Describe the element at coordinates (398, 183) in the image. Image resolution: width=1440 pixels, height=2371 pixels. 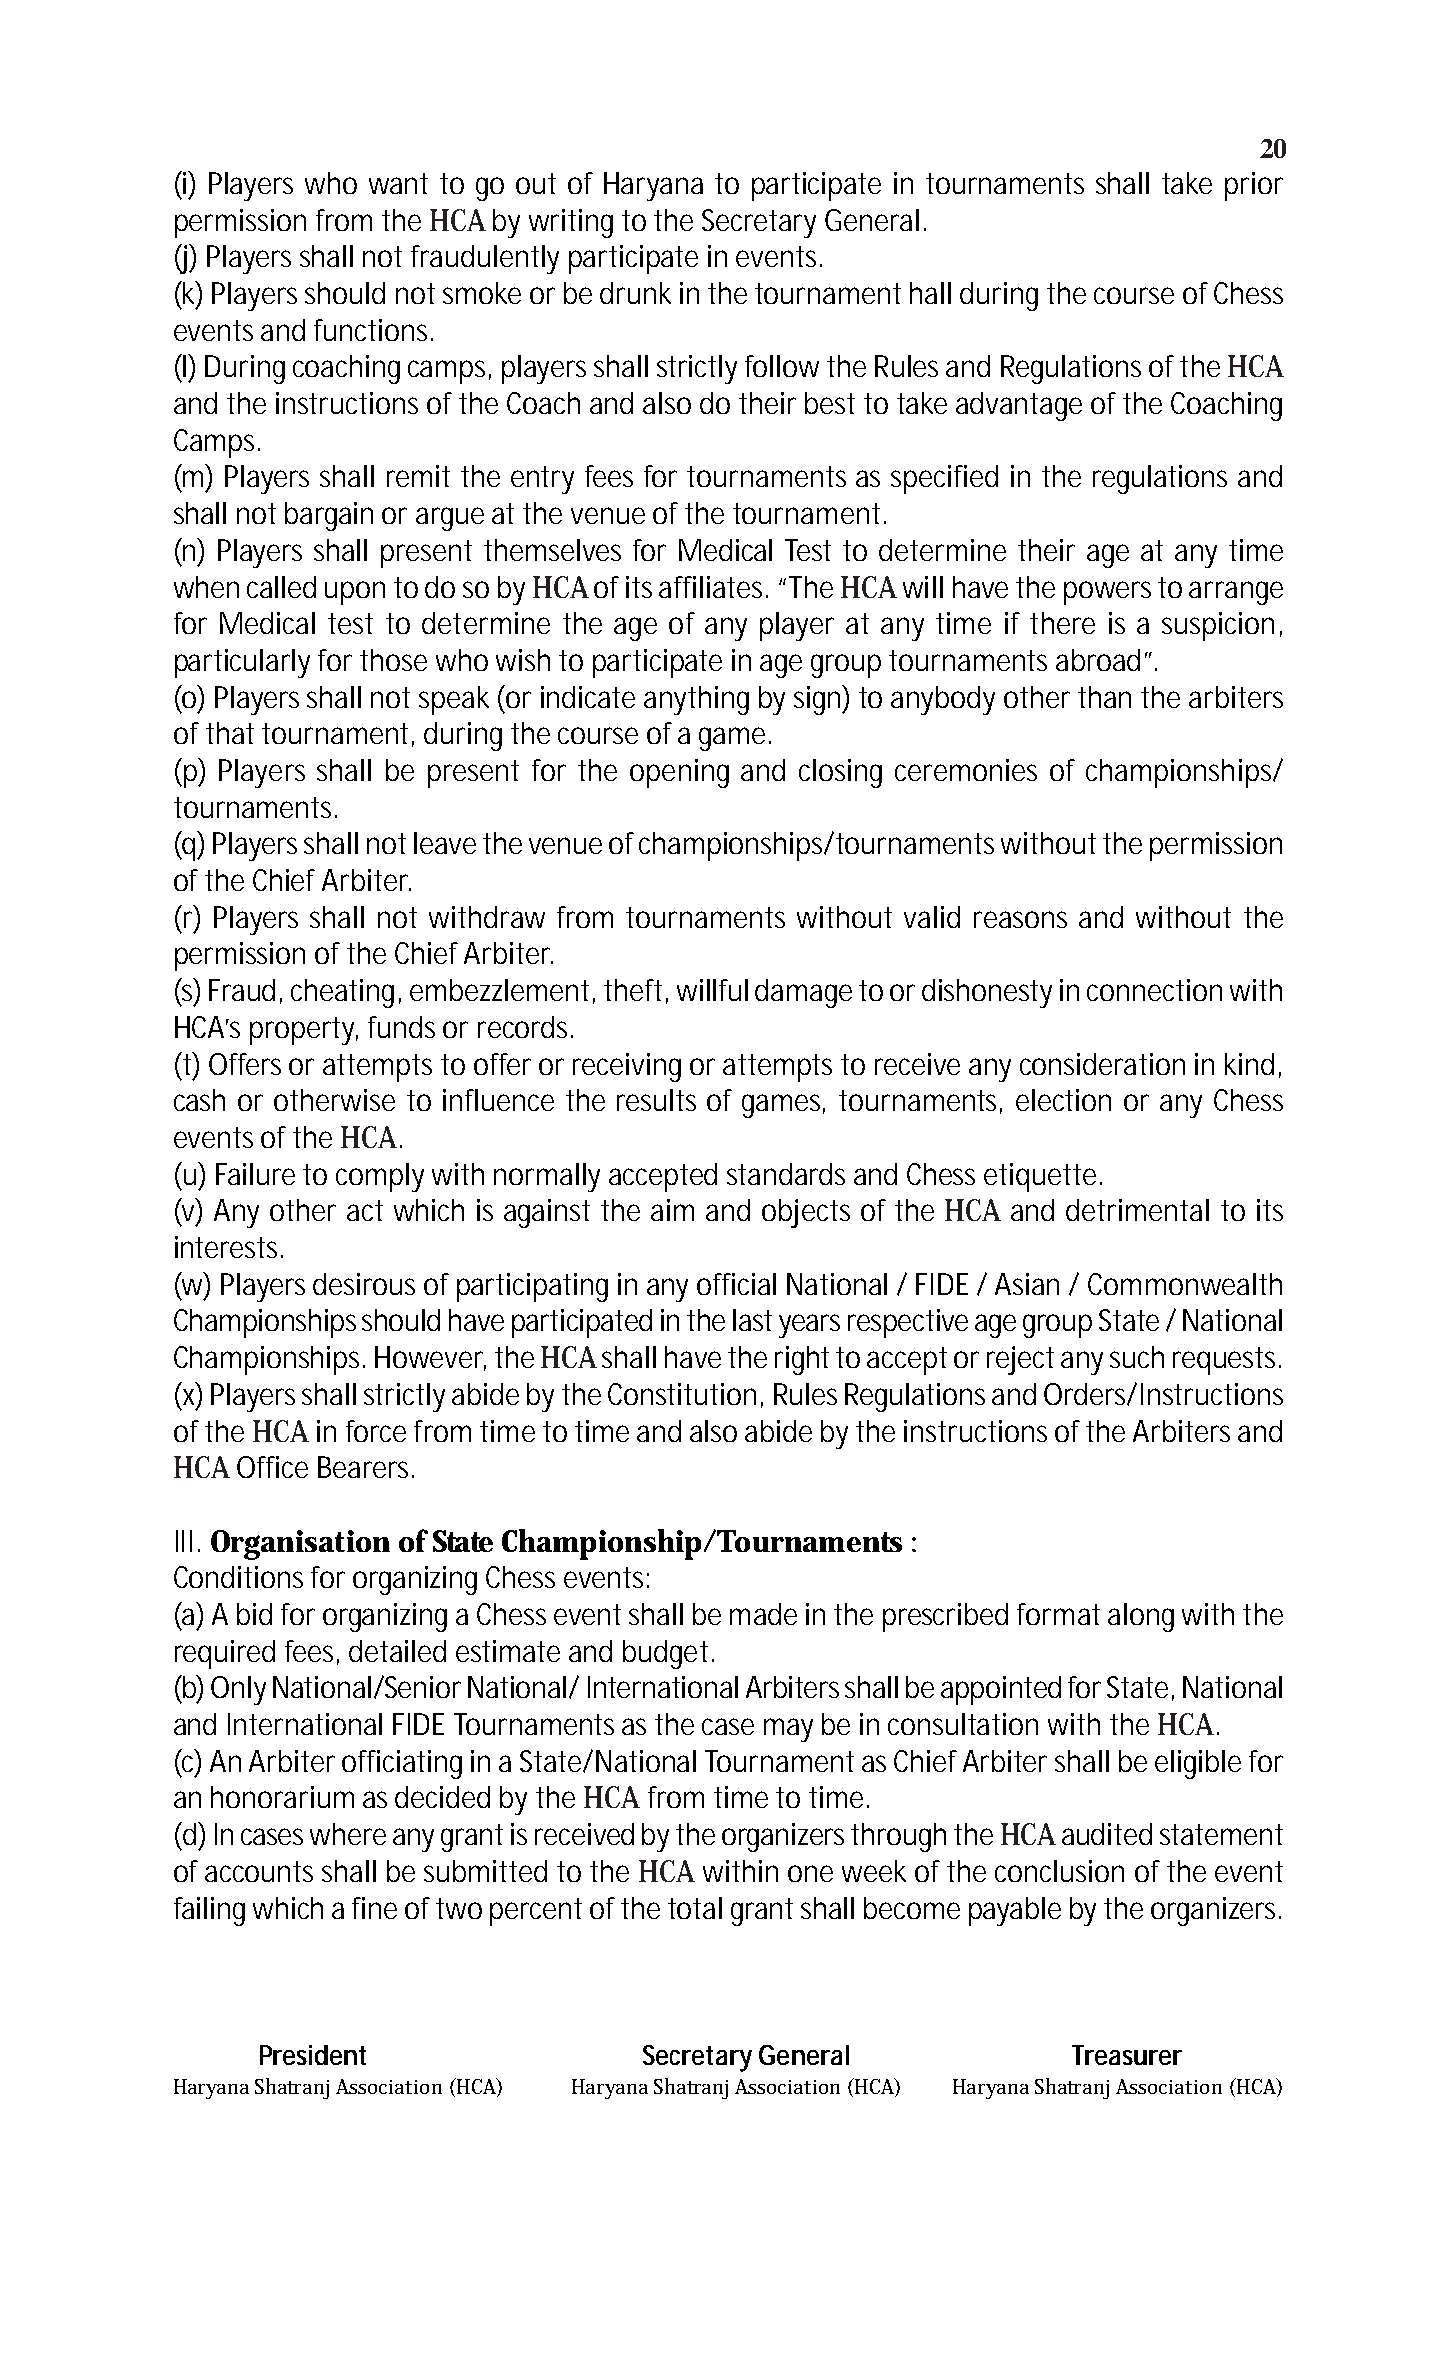
I see `want` at that location.
